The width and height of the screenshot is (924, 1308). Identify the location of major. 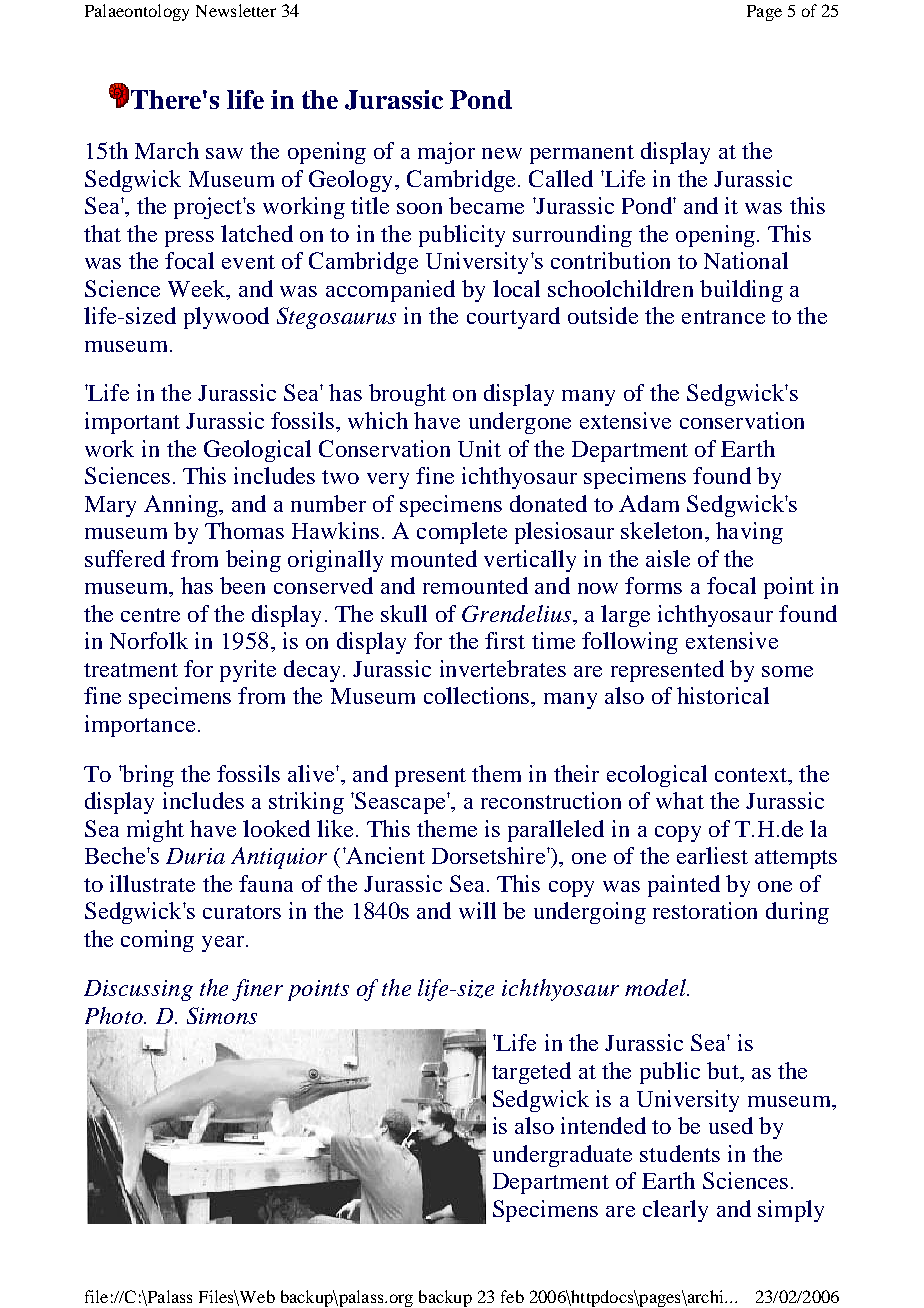
(446, 153).
